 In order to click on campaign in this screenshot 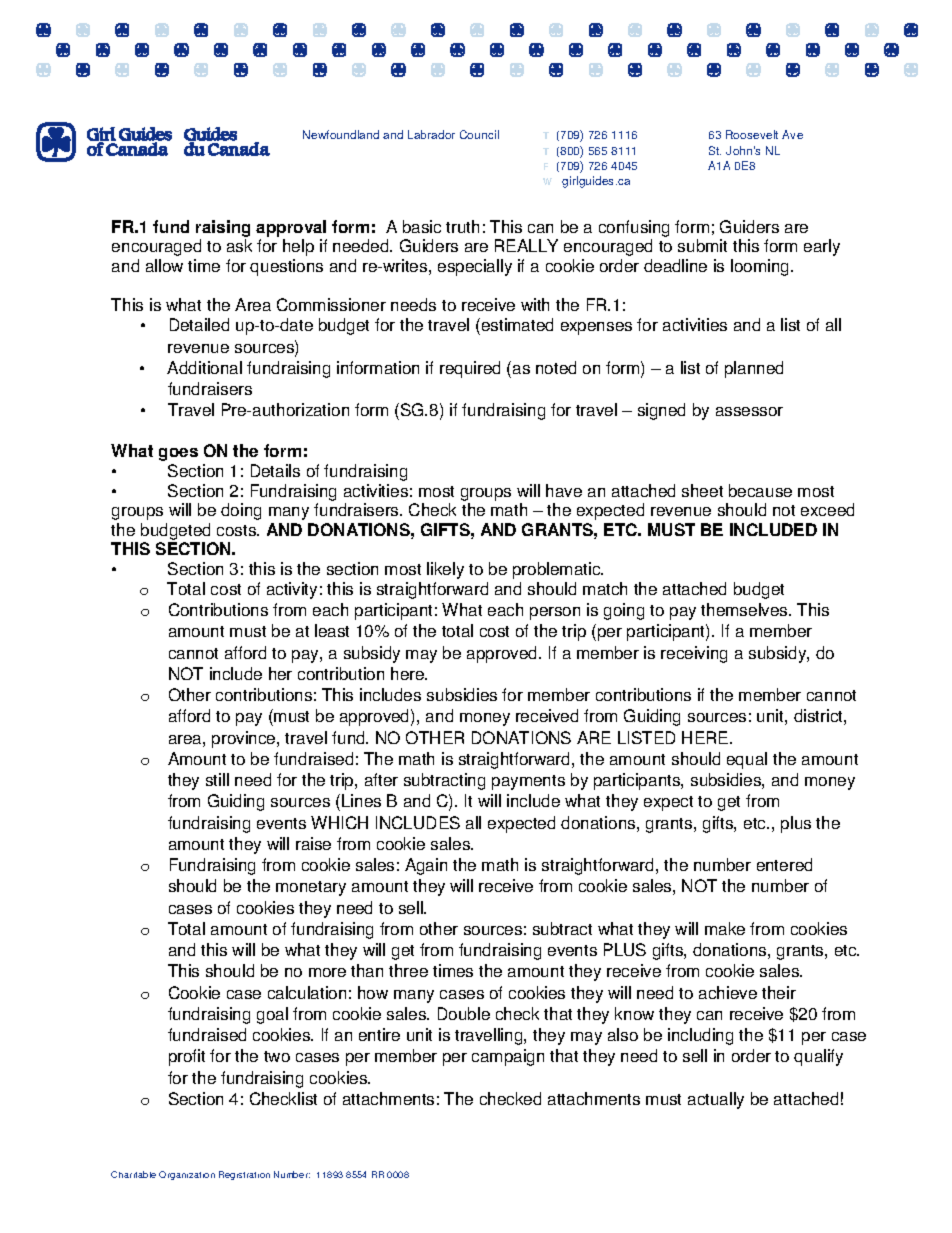, I will do `click(508, 1057)`.
